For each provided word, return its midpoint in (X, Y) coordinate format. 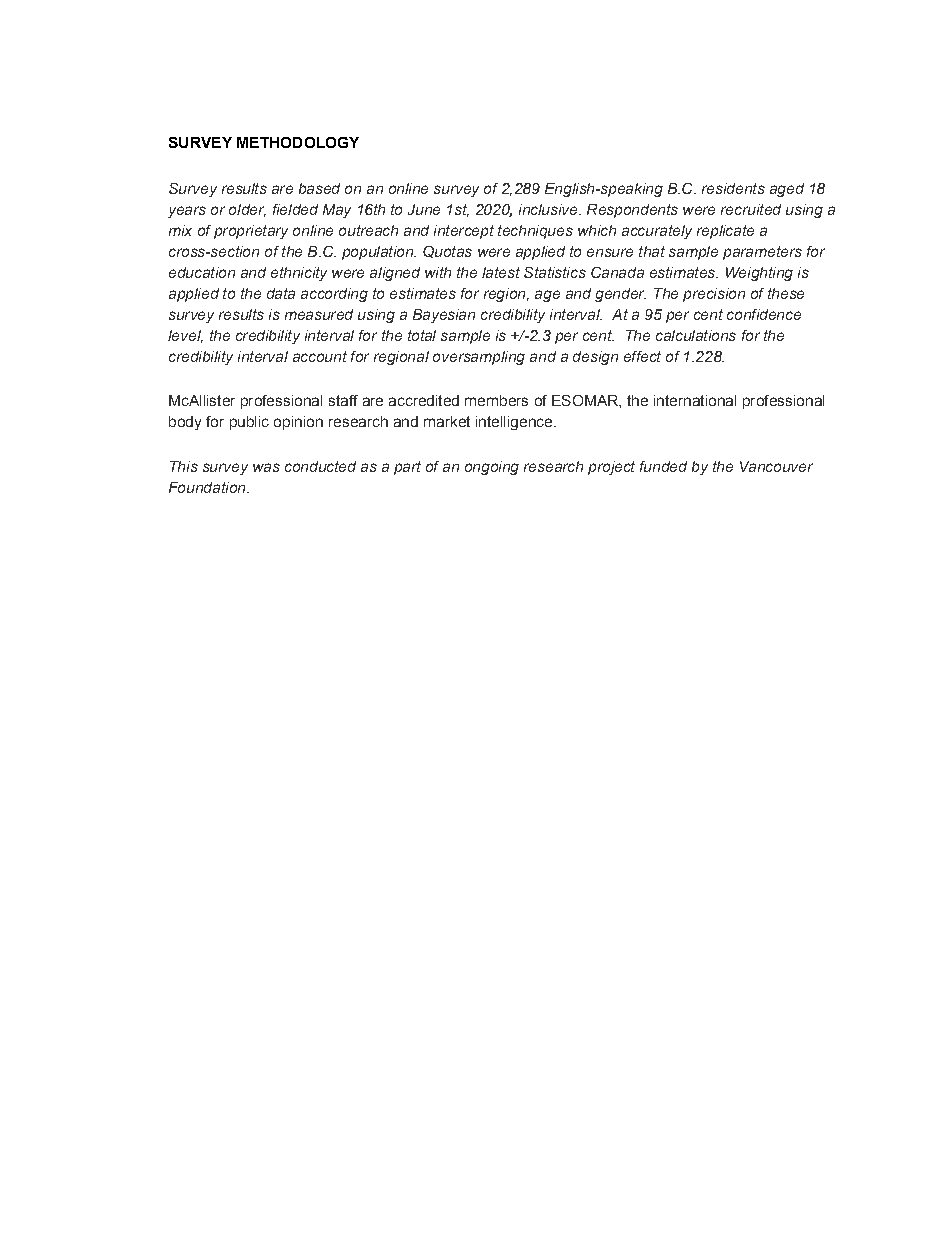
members (496, 400)
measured (319, 314)
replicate (725, 232)
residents (733, 188)
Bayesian (444, 316)
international (695, 400)
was (266, 467)
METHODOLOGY (298, 142)
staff (343, 400)
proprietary (251, 232)
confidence (764, 314)
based (319, 188)
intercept (464, 232)
